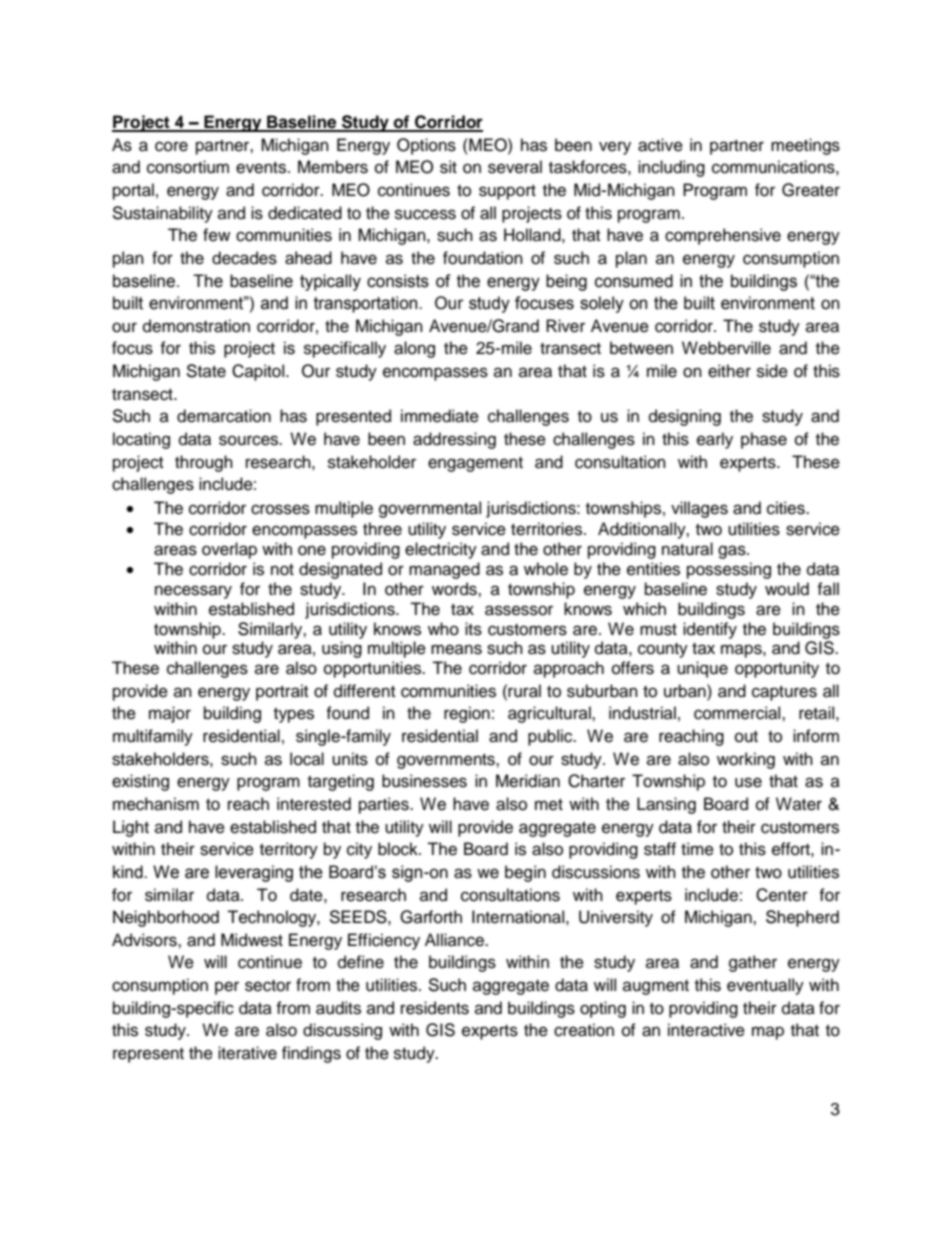 Image resolution: width=952 pixels, height=1233 pixels. I want to click on either, so click(729, 371).
